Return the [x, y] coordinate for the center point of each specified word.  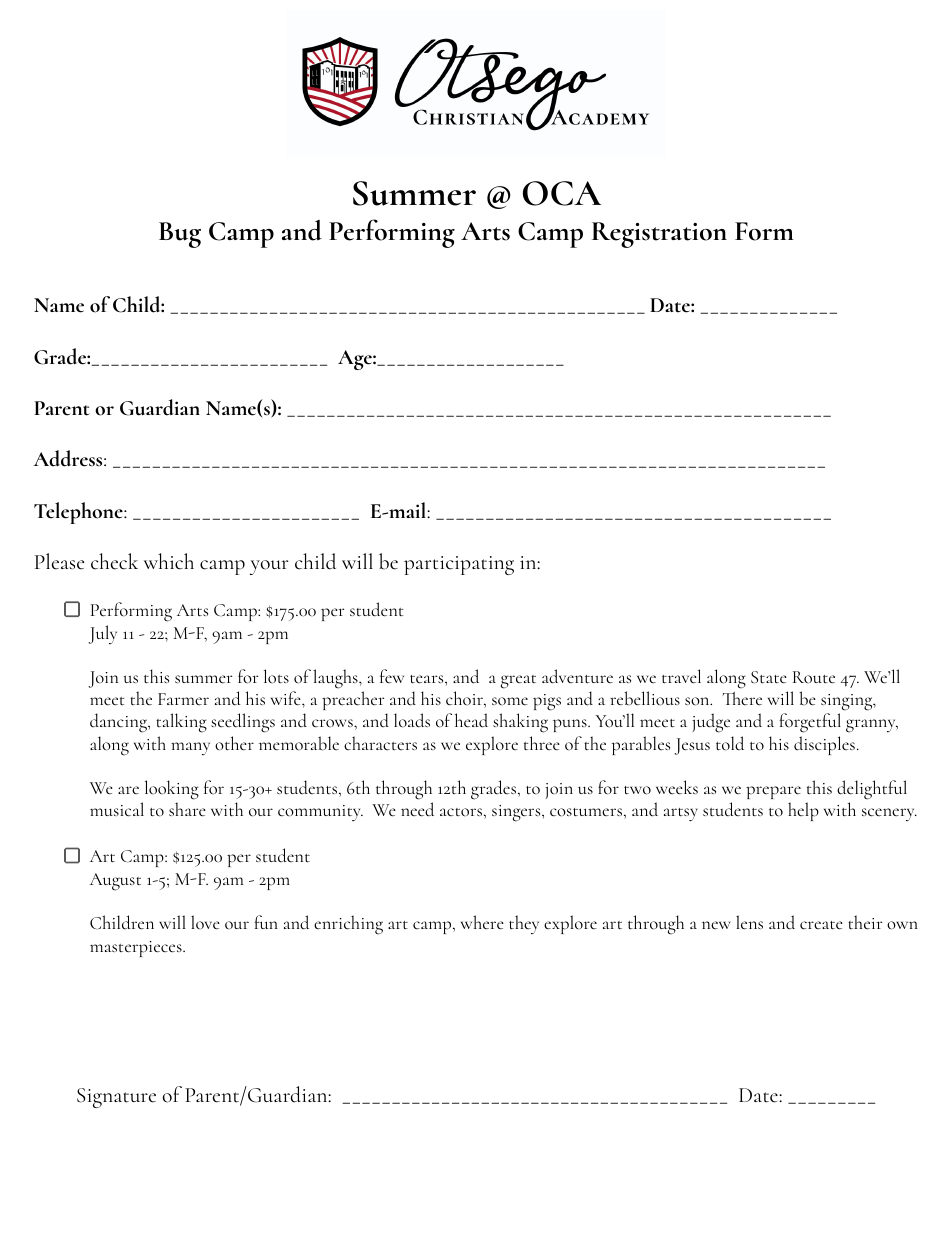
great [518, 682]
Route [814, 677]
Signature [116, 1098]
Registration [659, 235]
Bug [180, 235]
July [102, 634]
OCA [562, 193]
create [821, 925]
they [524, 924]
